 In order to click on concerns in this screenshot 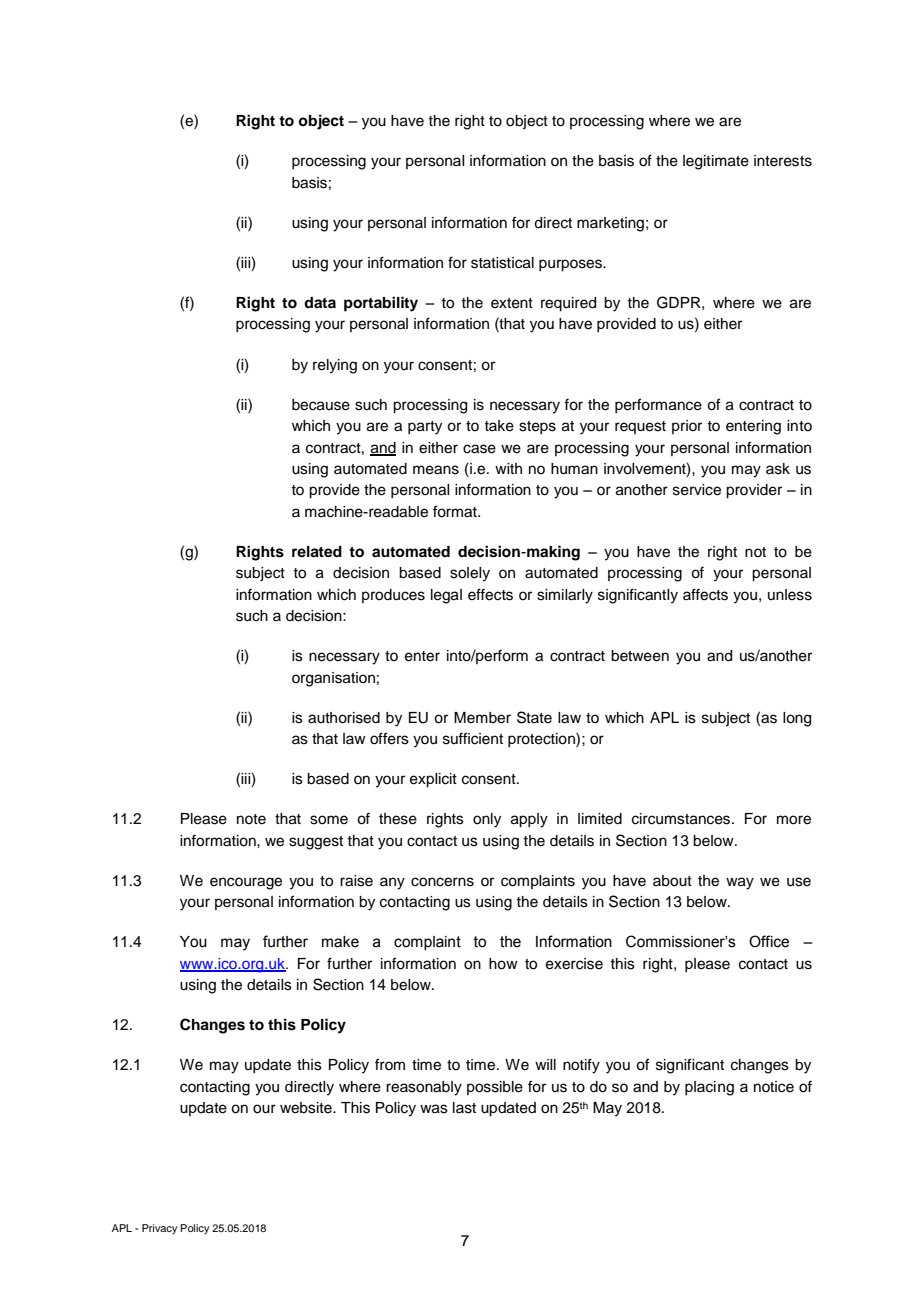, I will do `click(442, 882)`.
